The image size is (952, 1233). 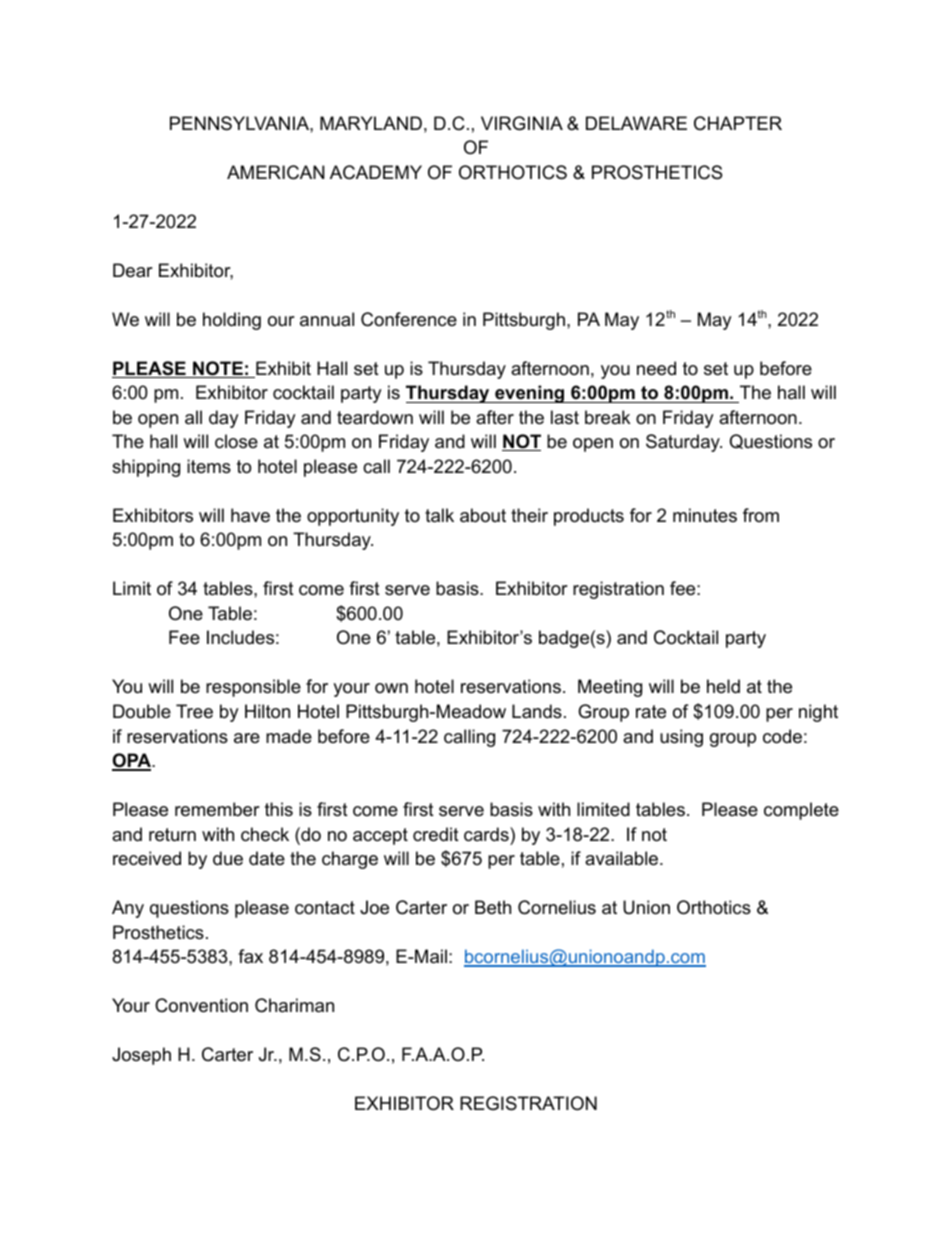 I want to click on have, so click(x=250, y=515).
